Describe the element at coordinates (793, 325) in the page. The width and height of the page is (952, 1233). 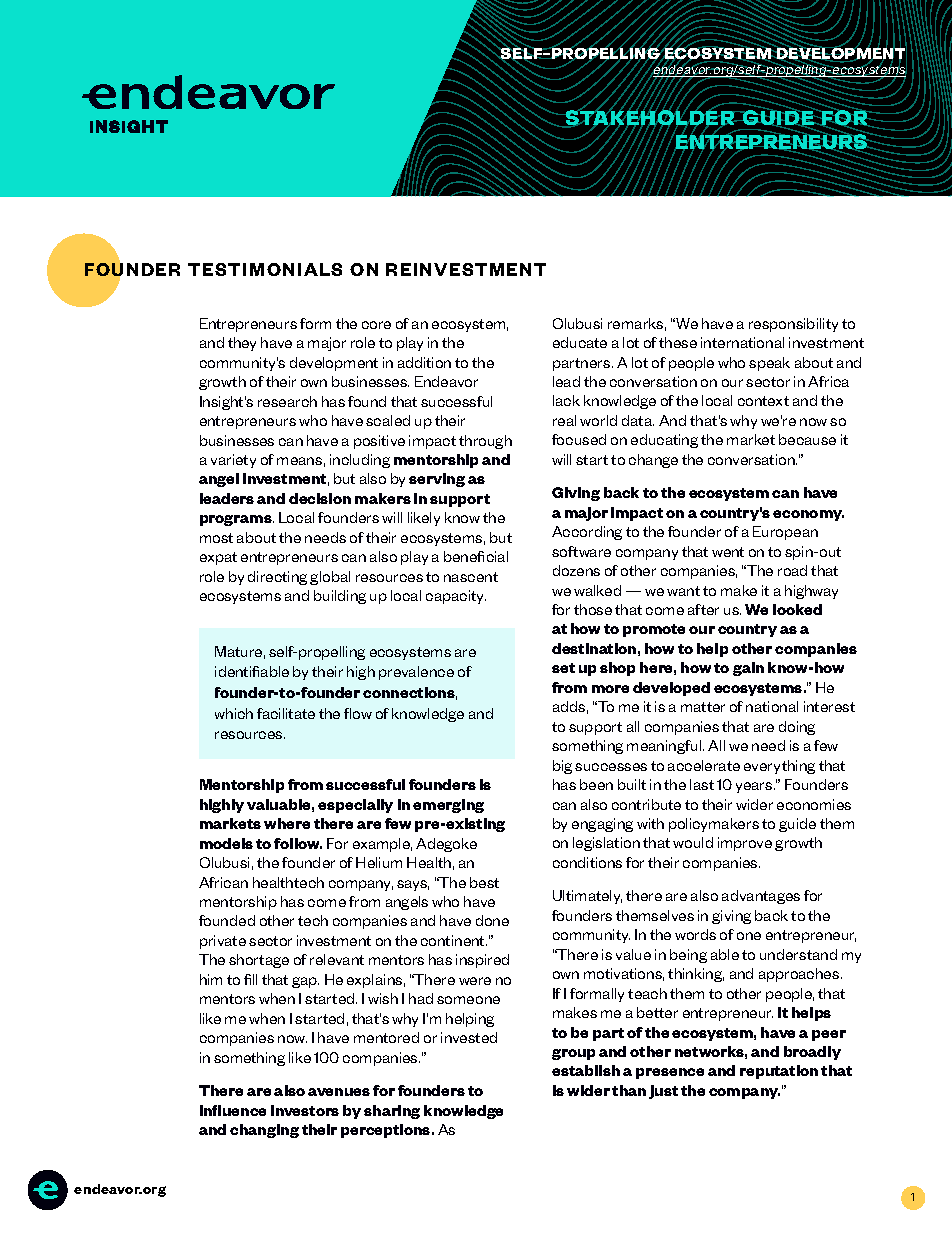
I see `responsibility` at that location.
